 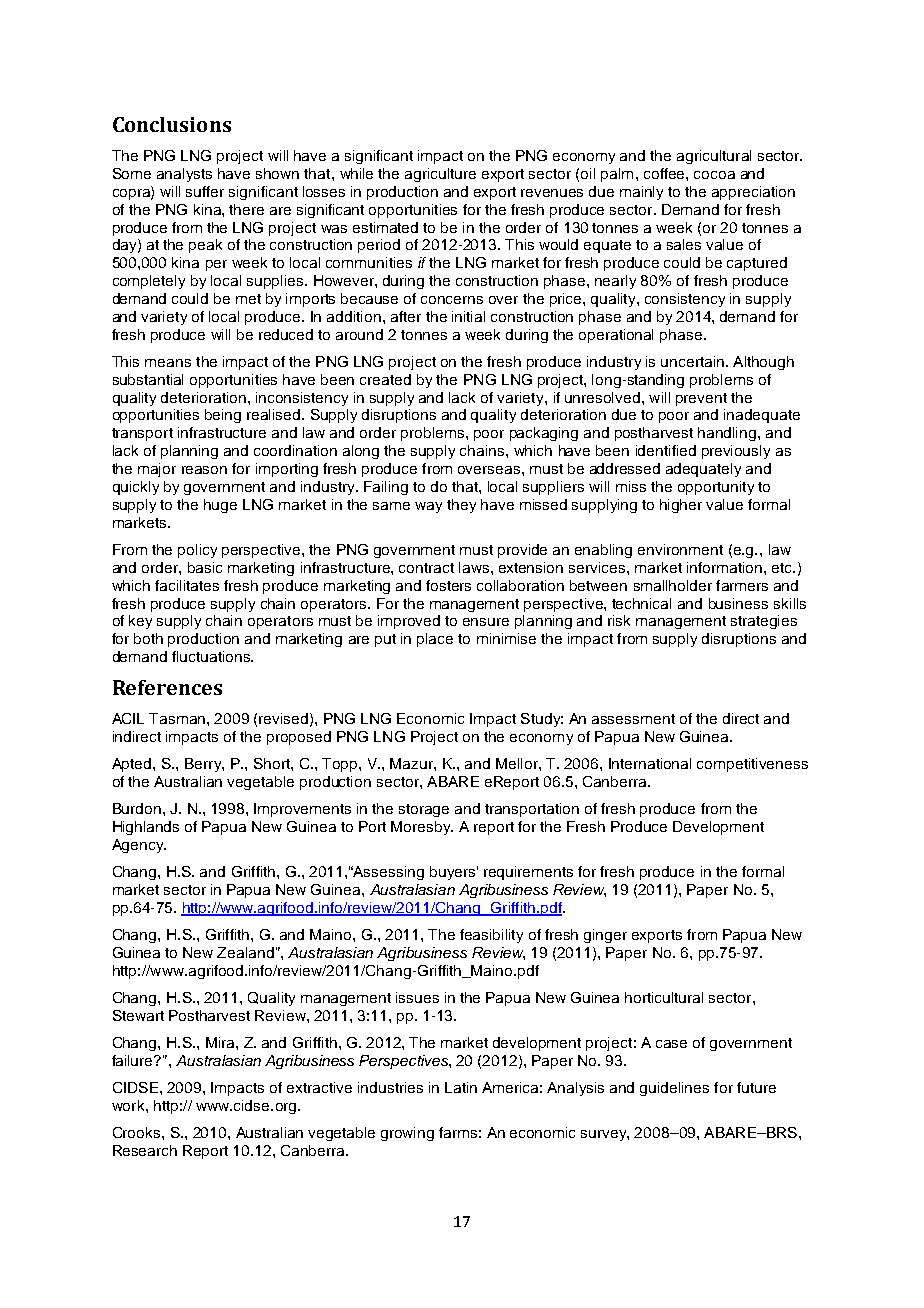 What do you see at coordinates (764, 622) in the screenshot?
I see `strategies` at bounding box center [764, 622].
